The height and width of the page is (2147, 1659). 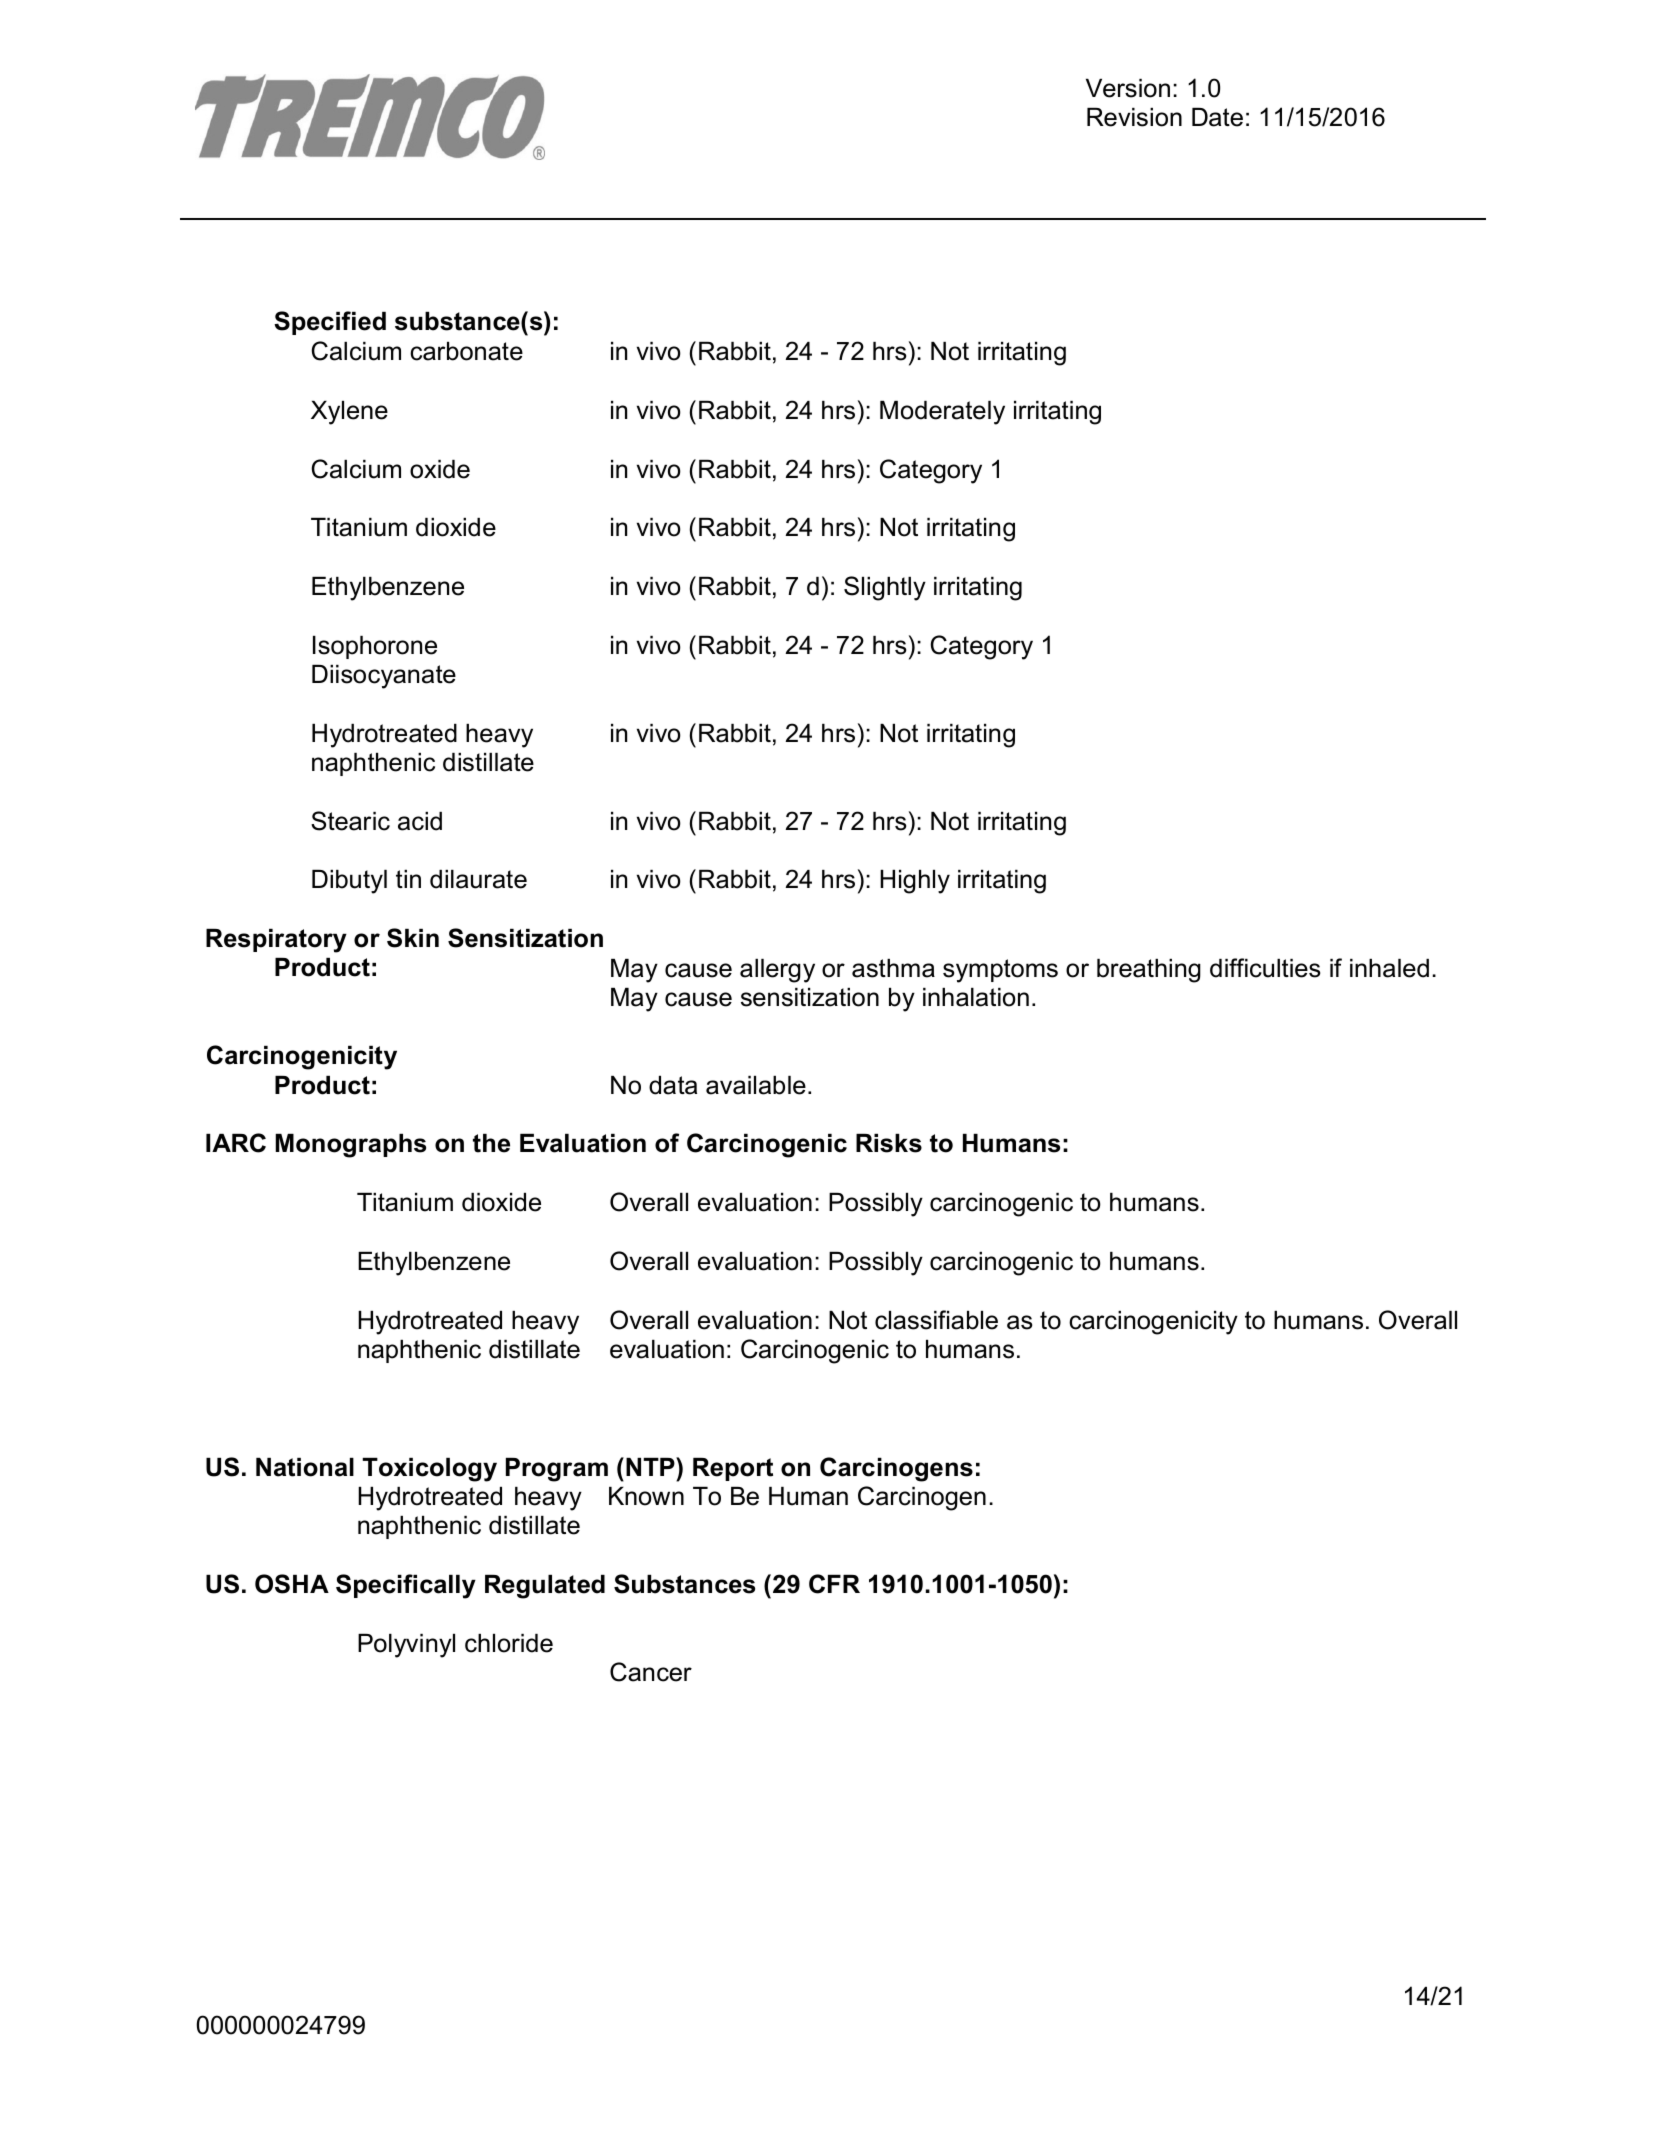 What do you see at coordinates (733, 1469) in the page?
I see `Report` at bounding box center [733, 1469].
